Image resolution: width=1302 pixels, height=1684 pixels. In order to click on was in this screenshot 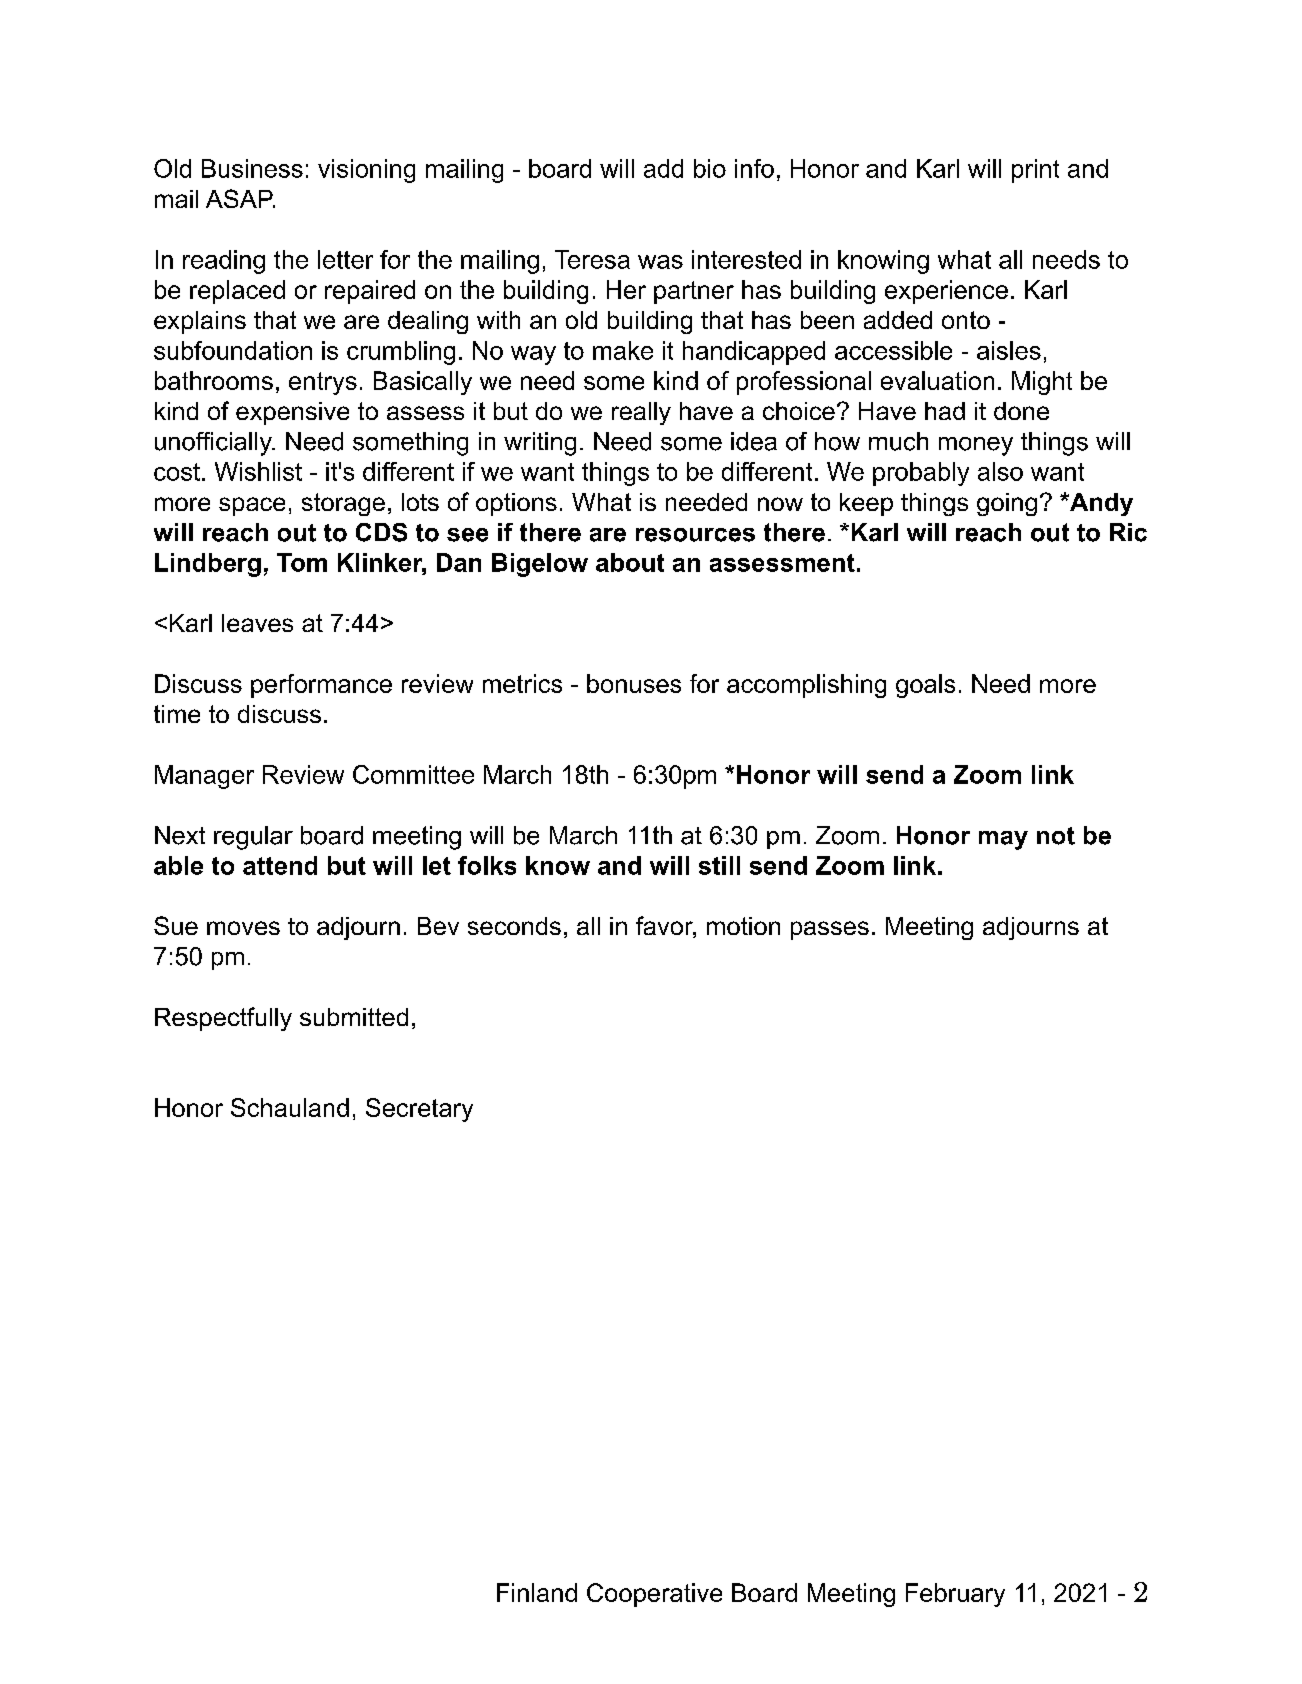, I will do `click(660, 262)`.
